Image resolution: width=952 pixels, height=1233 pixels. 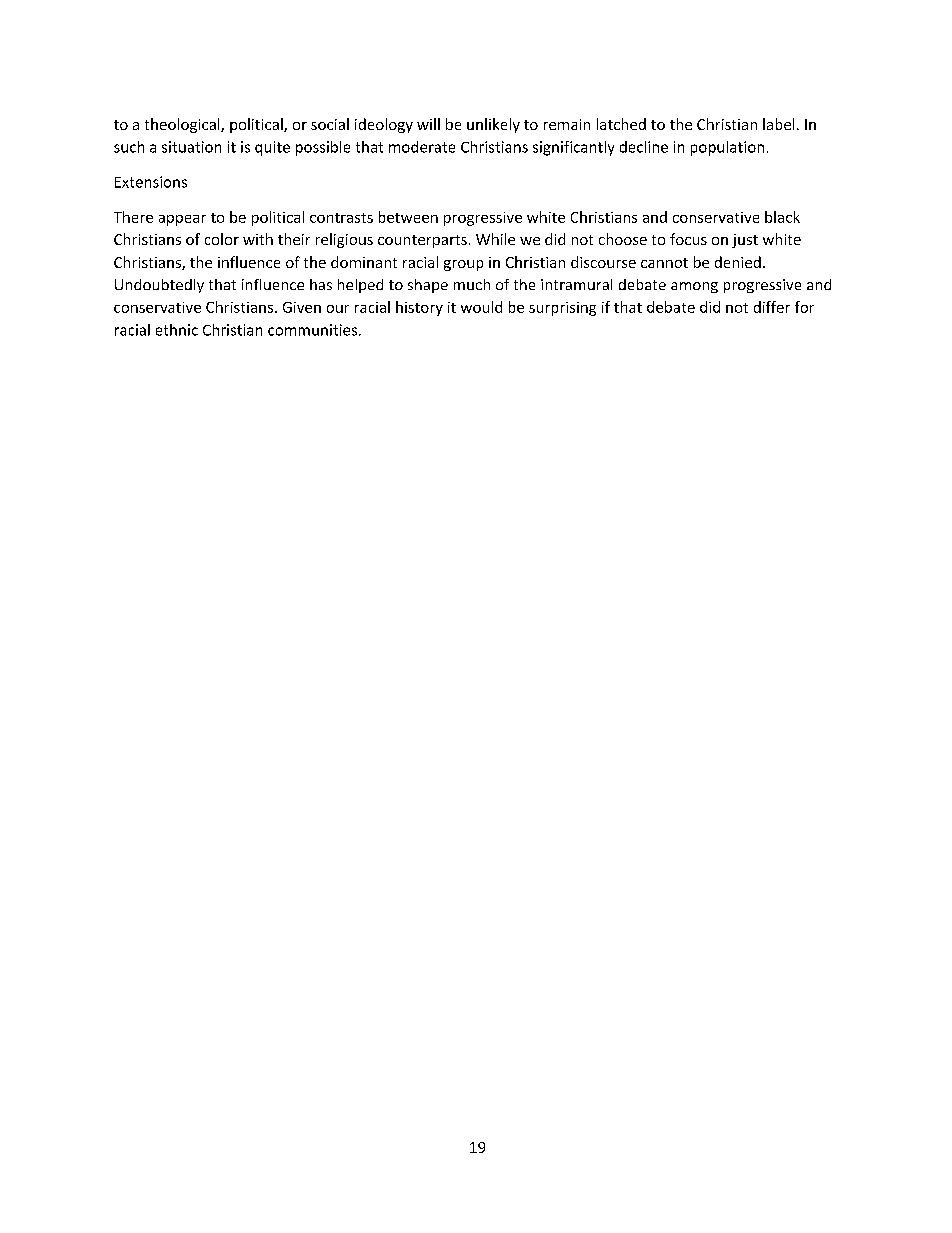 What do you see at coordinates (182, 220) in the document?
I see `appear` at bounding box center [182, 220].
